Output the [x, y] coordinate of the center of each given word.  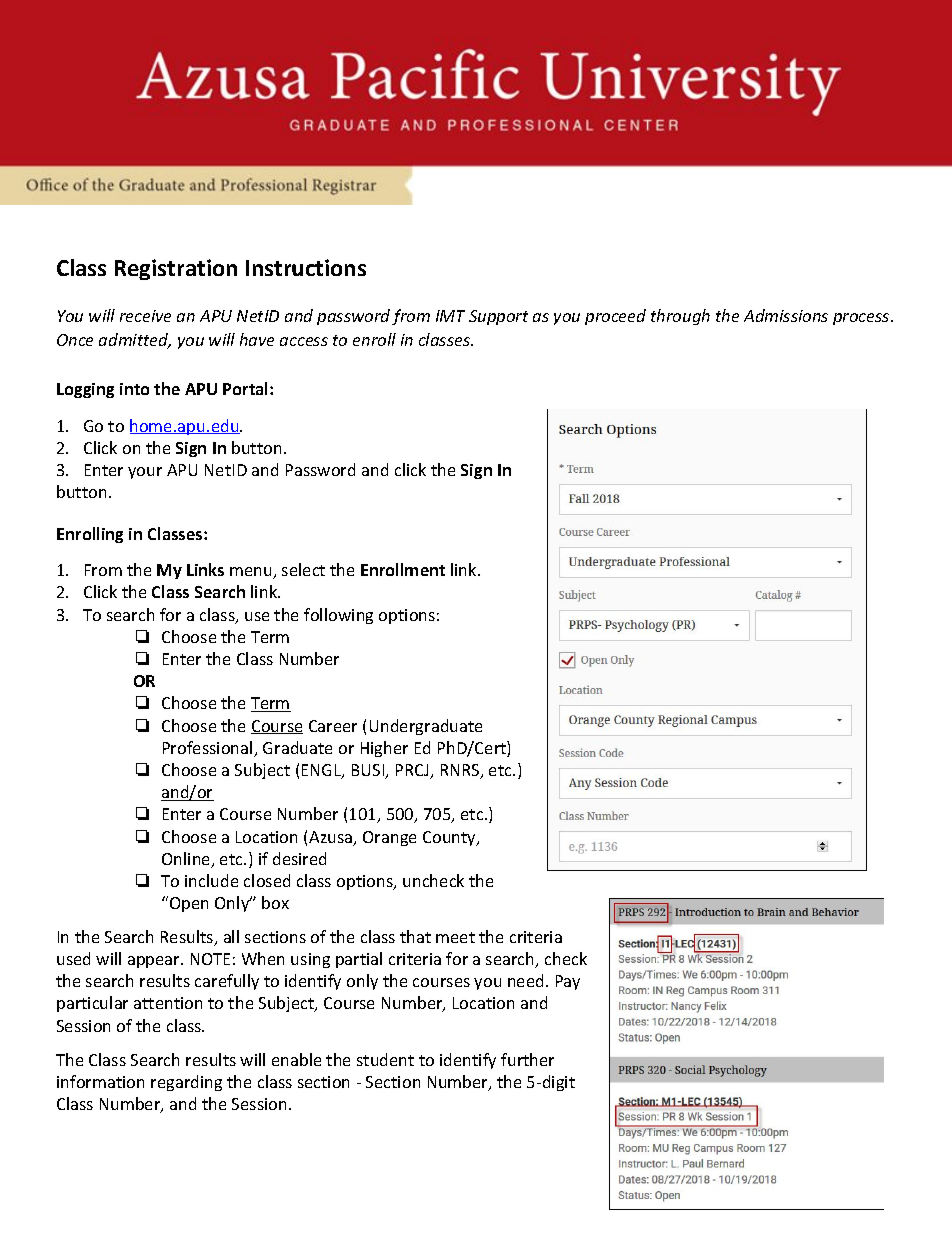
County [450, 838]
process [861, 319]
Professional [209, 749]
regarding [186, 1083]
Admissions [786, 315]
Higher [384, 749]
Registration [176, 269]
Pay [568, 982]
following [338, 616]
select [303, 569]
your [145, 473]
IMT [450, 316]
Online [187, 860]
